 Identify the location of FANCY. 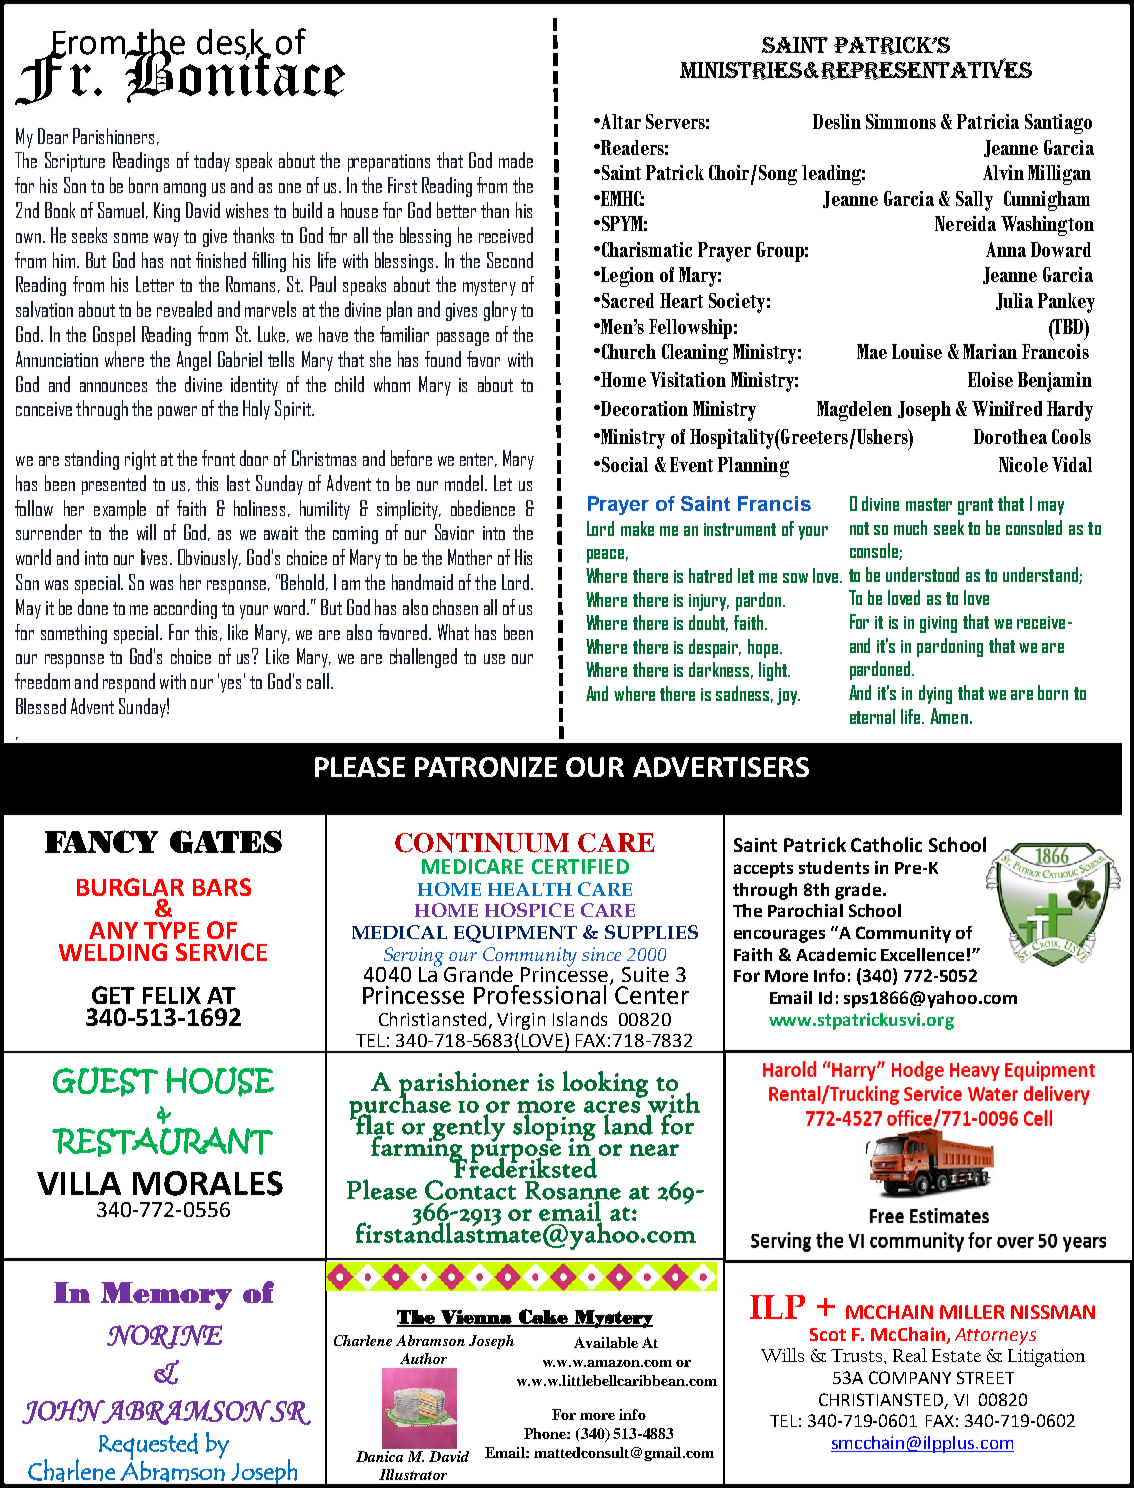
(101, 841).
